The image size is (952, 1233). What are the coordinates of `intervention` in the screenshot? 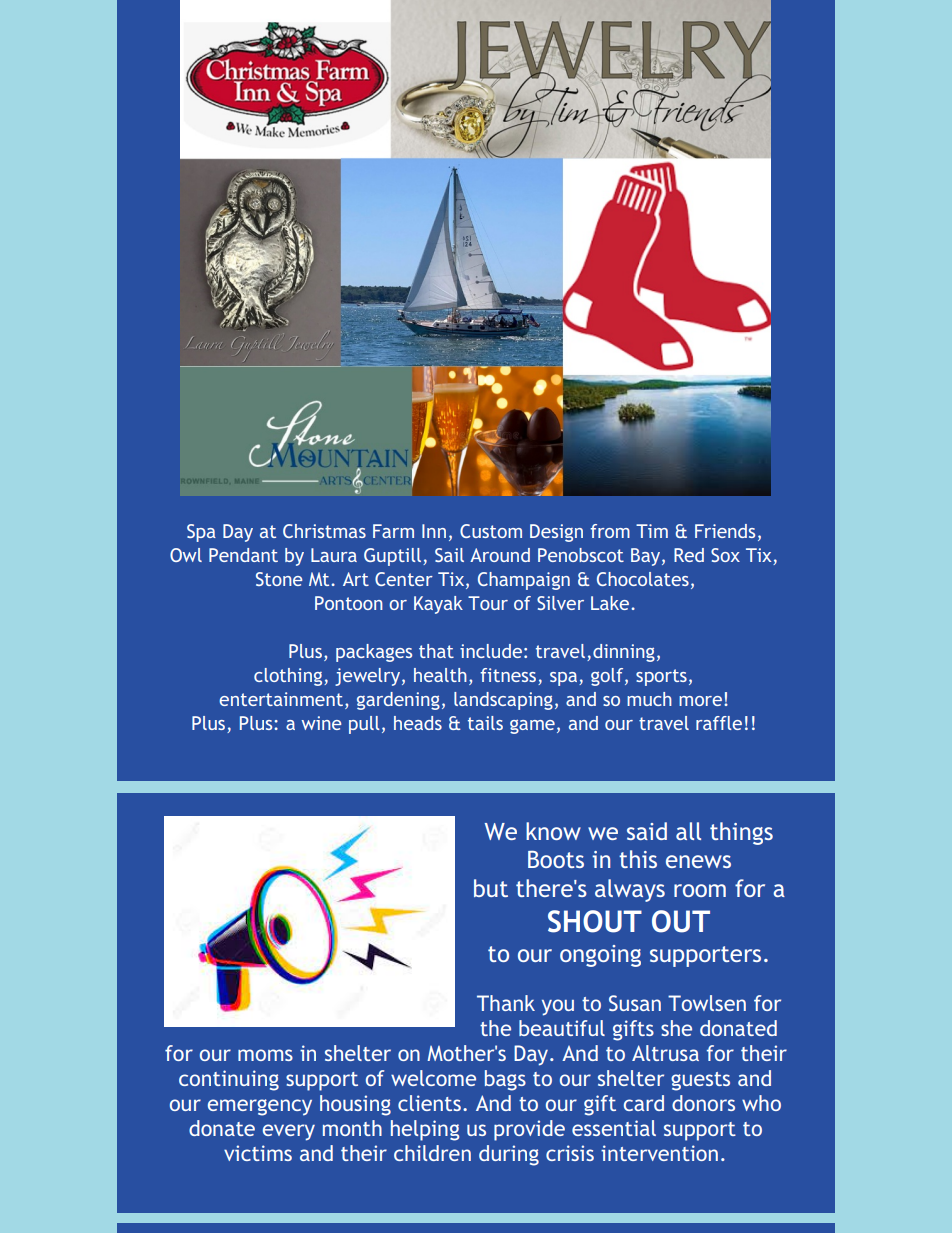 It's located at (659, 1153).
